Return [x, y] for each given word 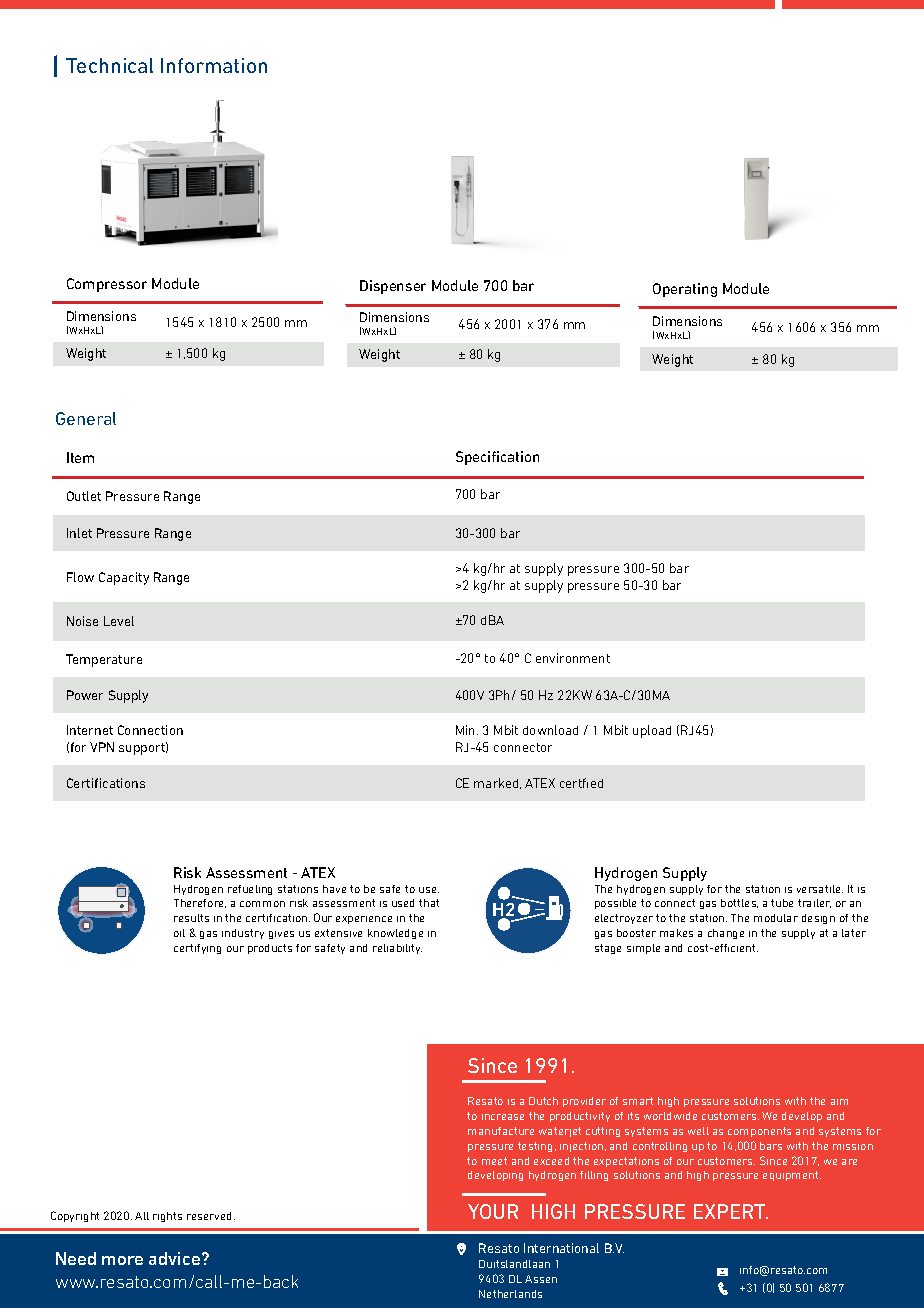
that [429, 903]
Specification [497, 458]
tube [782, 903]
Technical [109, 65]
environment [573, 658]
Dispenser [393, 287]
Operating [685, 290]
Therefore [200, 903]
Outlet [84, 496]
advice [176, 1258]
